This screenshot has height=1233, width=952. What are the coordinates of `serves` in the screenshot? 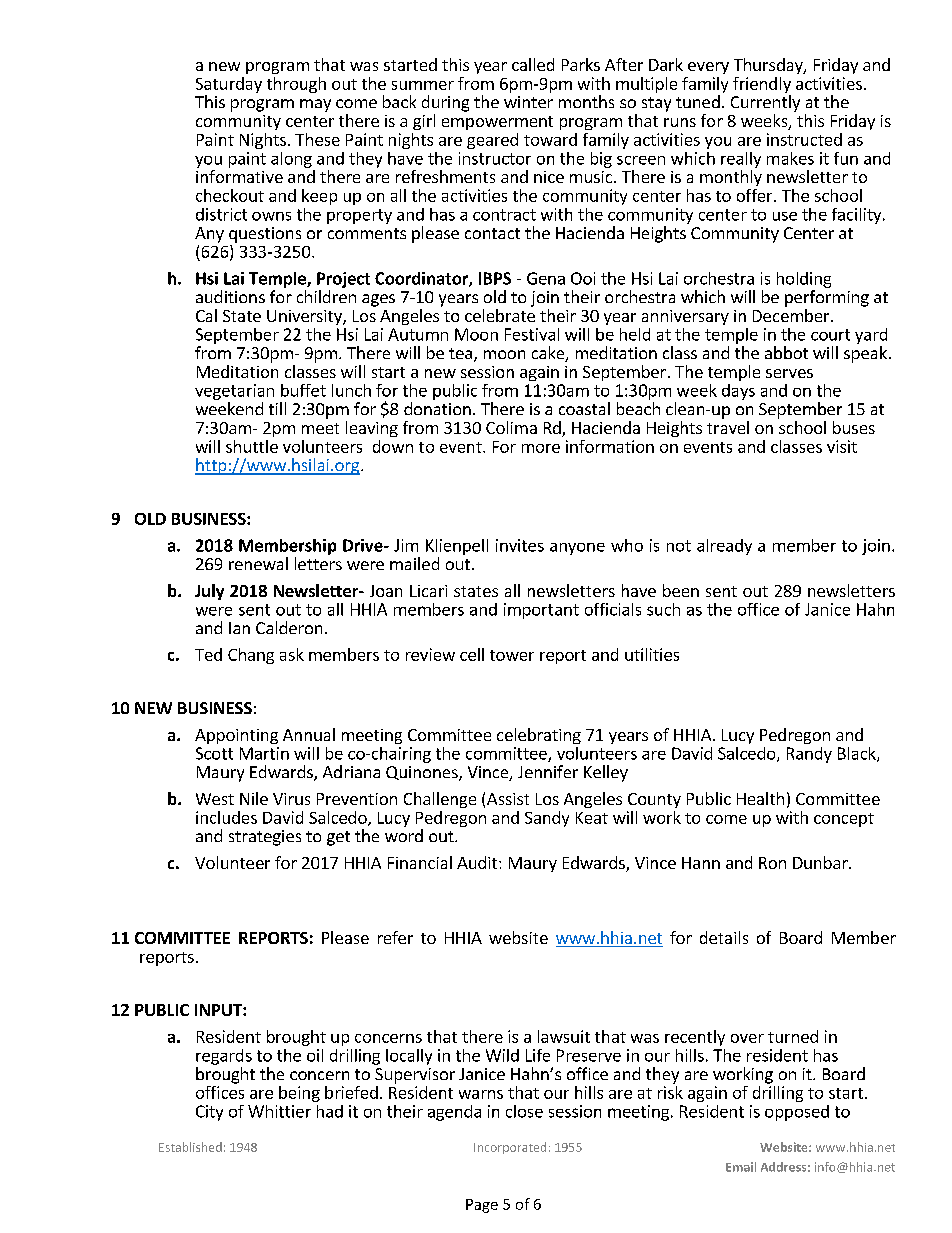 It's located at (789, 373).
